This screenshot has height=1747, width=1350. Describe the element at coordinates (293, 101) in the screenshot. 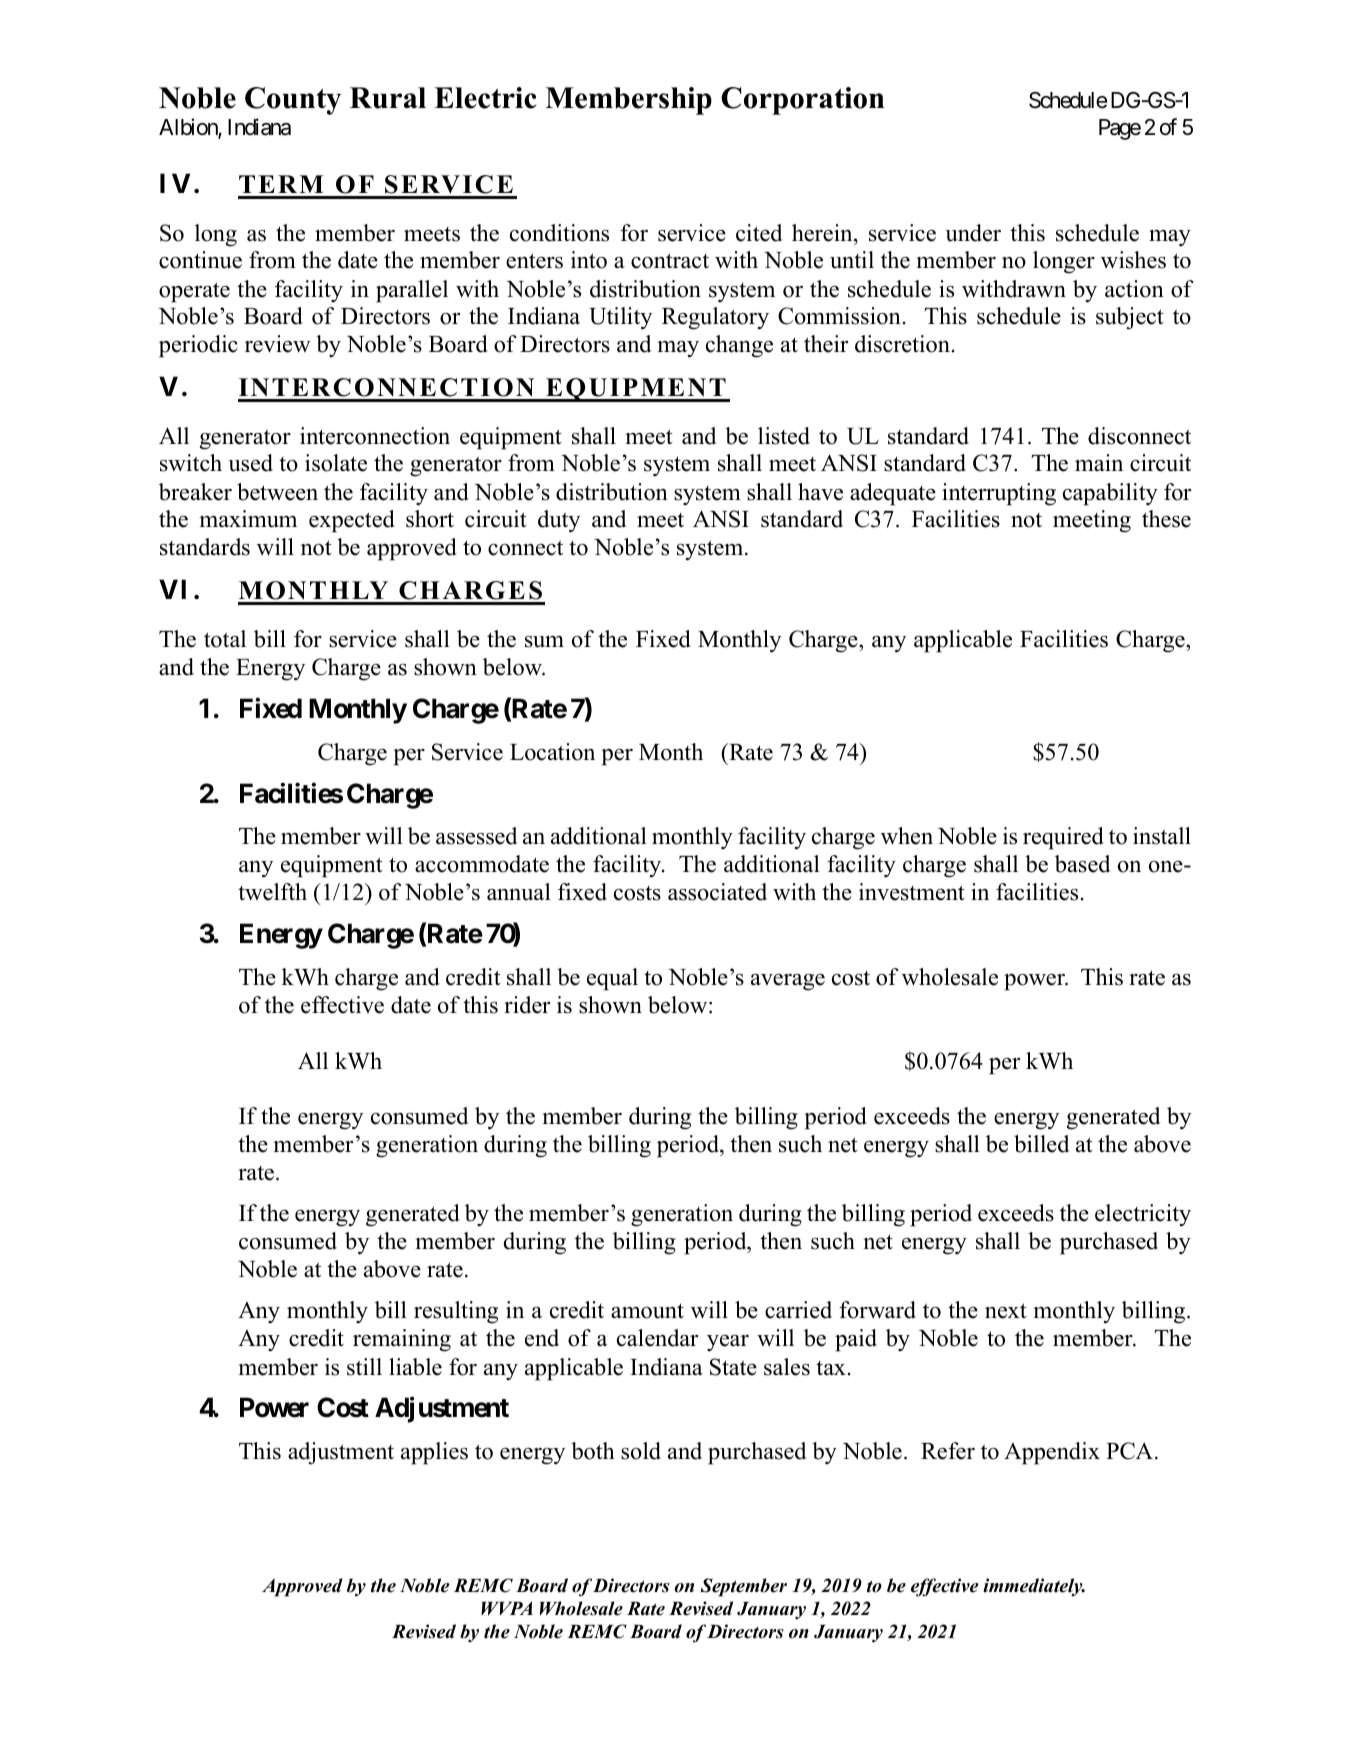

I see `County` at that location.
